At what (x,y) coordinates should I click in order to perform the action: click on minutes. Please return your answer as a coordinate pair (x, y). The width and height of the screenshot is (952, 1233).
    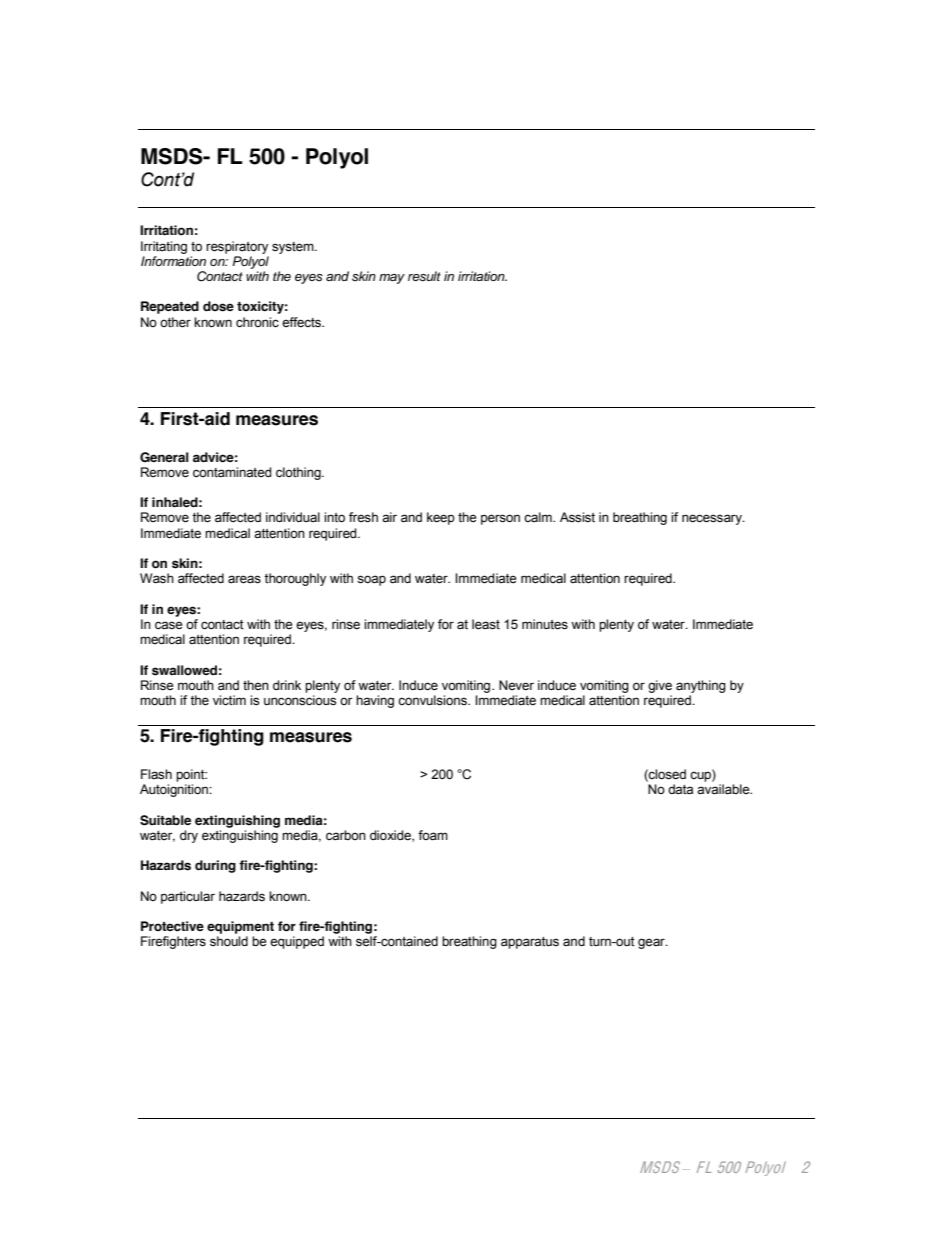
    Looking at the image, I should click on (545, 624).
